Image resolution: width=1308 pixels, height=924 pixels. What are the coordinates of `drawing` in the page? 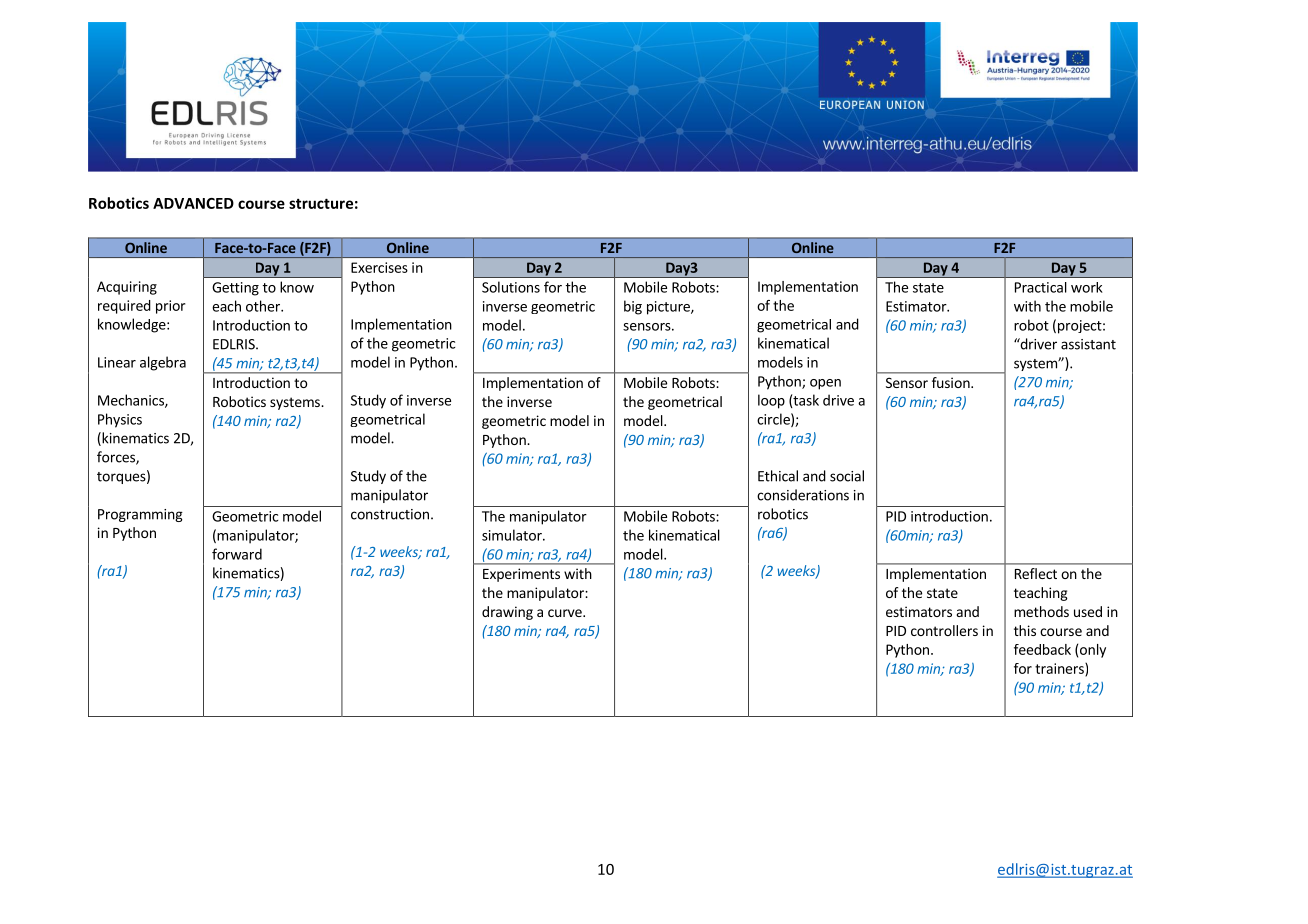 It's located at (507, 613).
